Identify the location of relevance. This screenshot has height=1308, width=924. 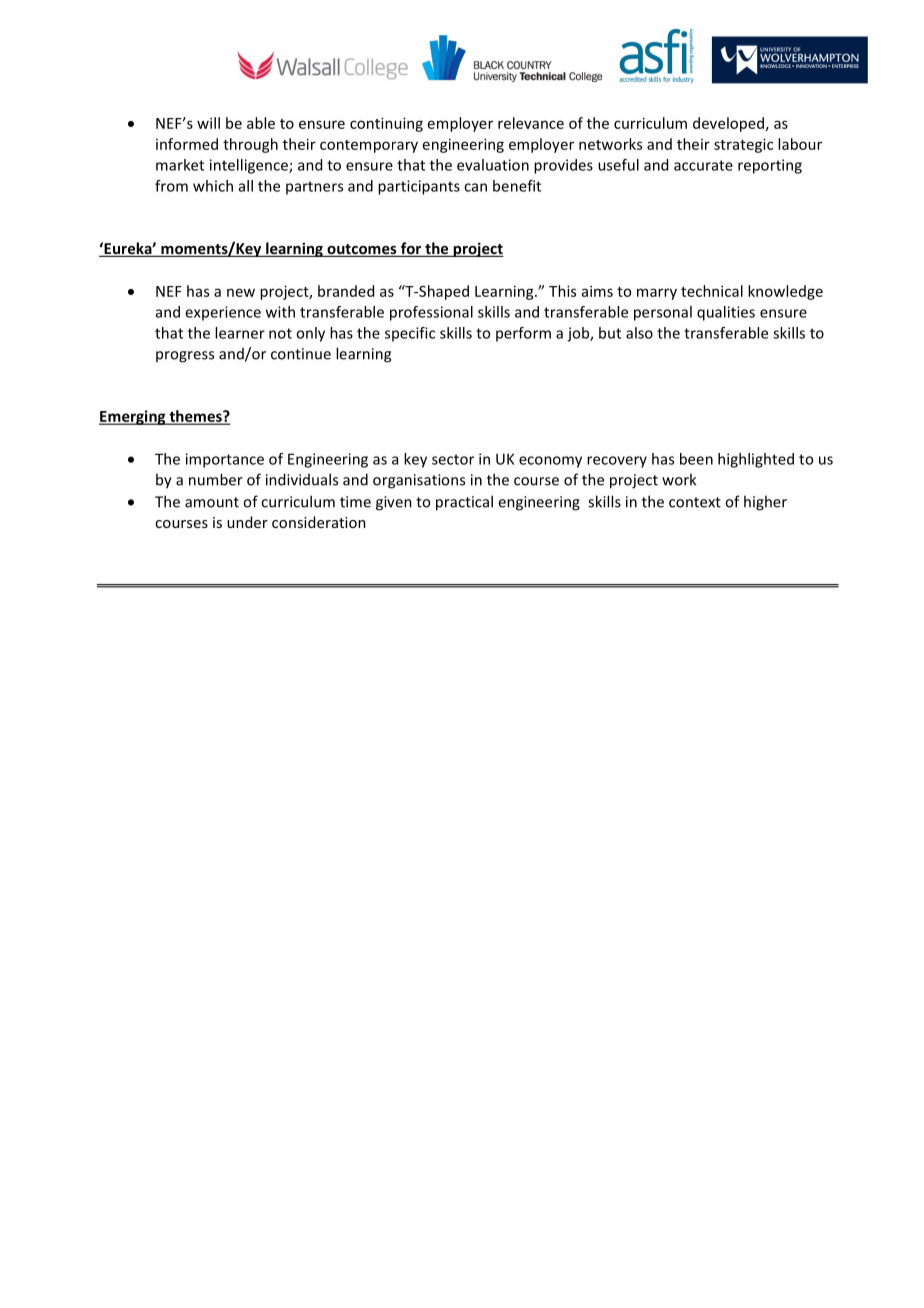
(531, 123).
